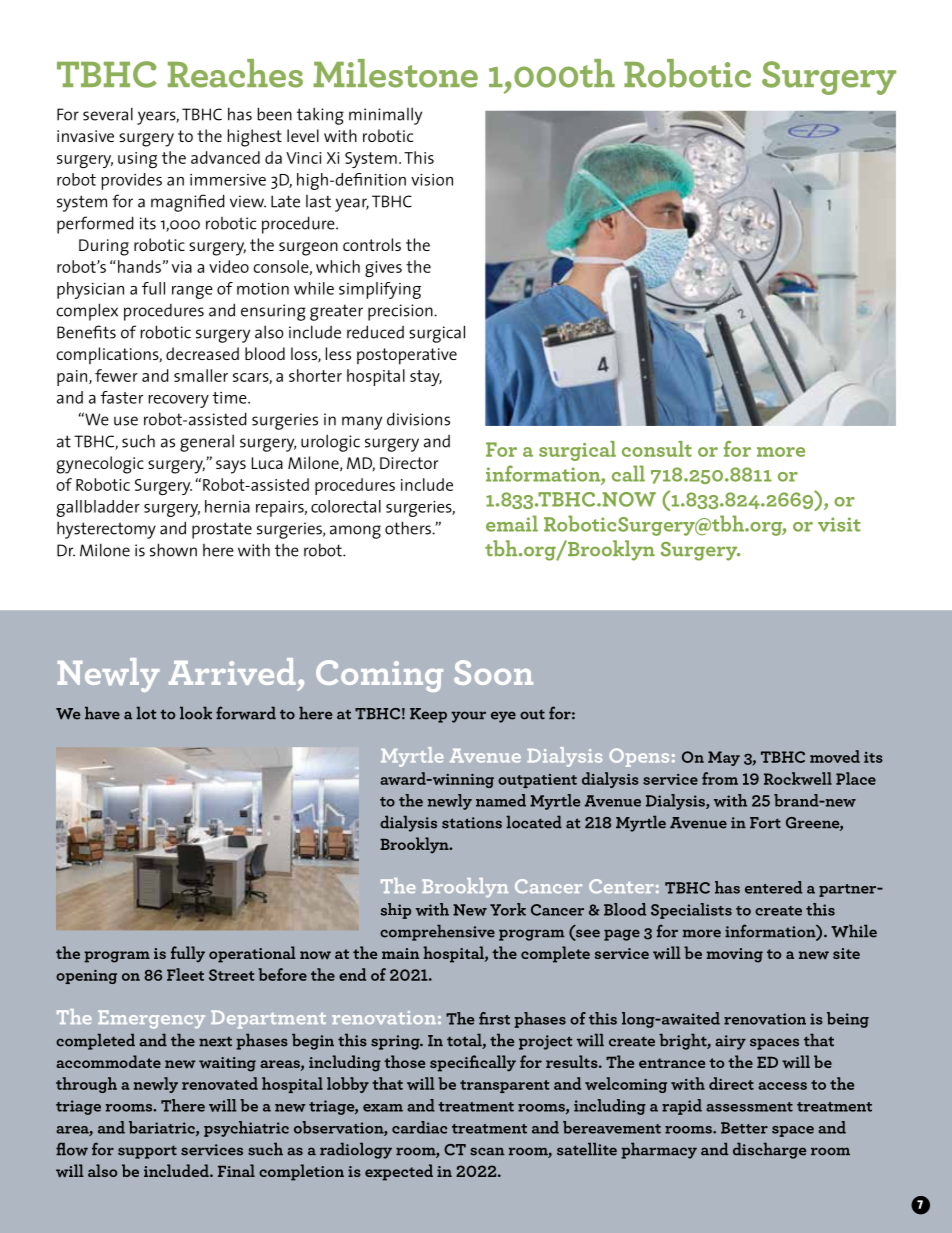 The width and height of the screenshot is (952, 1233). What do you see at coordinates (108, 114) in the screenshot?
I see `several` at bounding box center [108, 114].
